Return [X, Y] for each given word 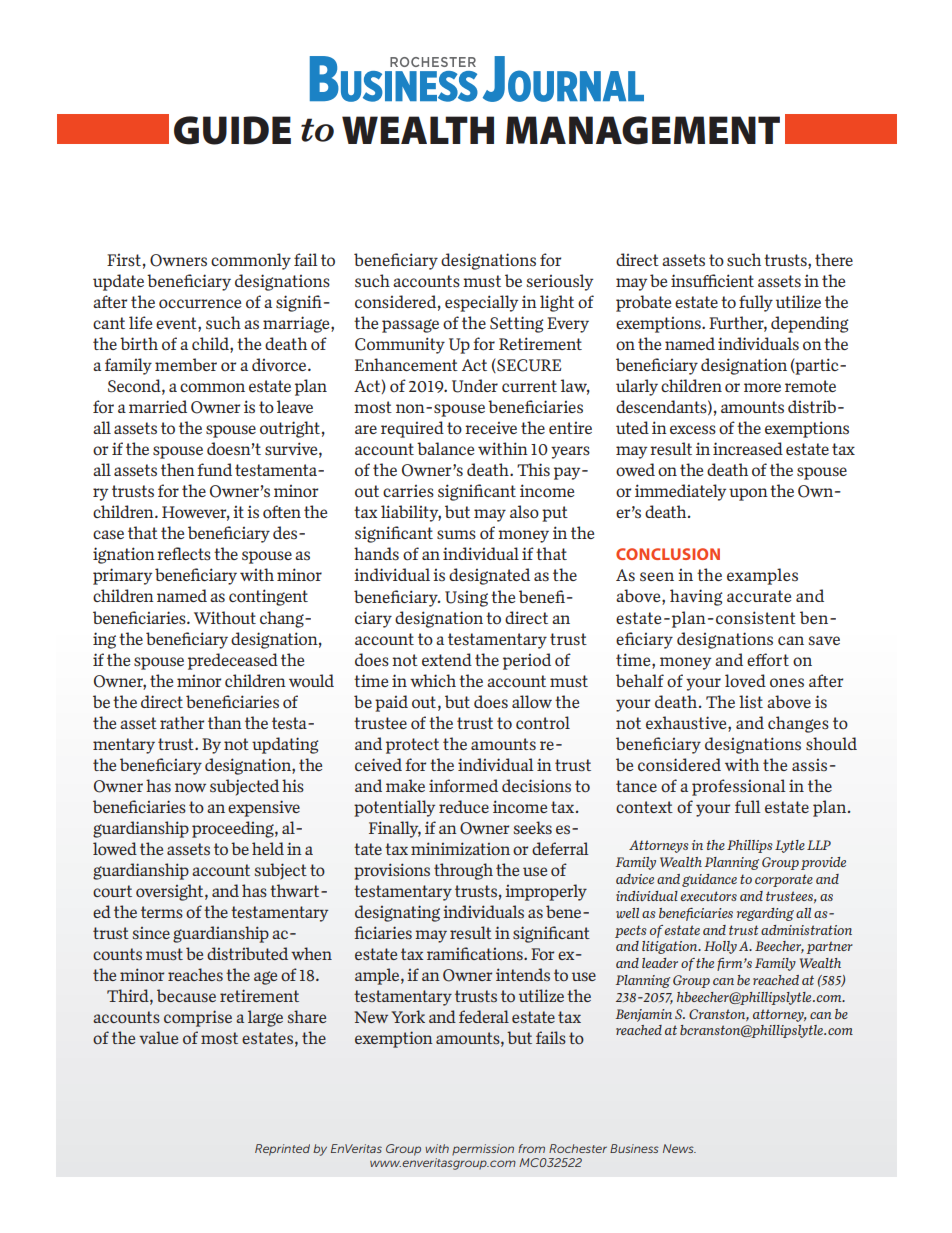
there [834, 259]
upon [748, 494]
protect [412, 746]
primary [122, 576]
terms [162, 912]
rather [182, 722]
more [762, 388]
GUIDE [232, 130]
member [186, 364]
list [751, 701]
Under [475, 386]
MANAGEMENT [643, 130]
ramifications [476, 953]
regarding [765, 914]
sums [456, 534]
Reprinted [282, 1150]
